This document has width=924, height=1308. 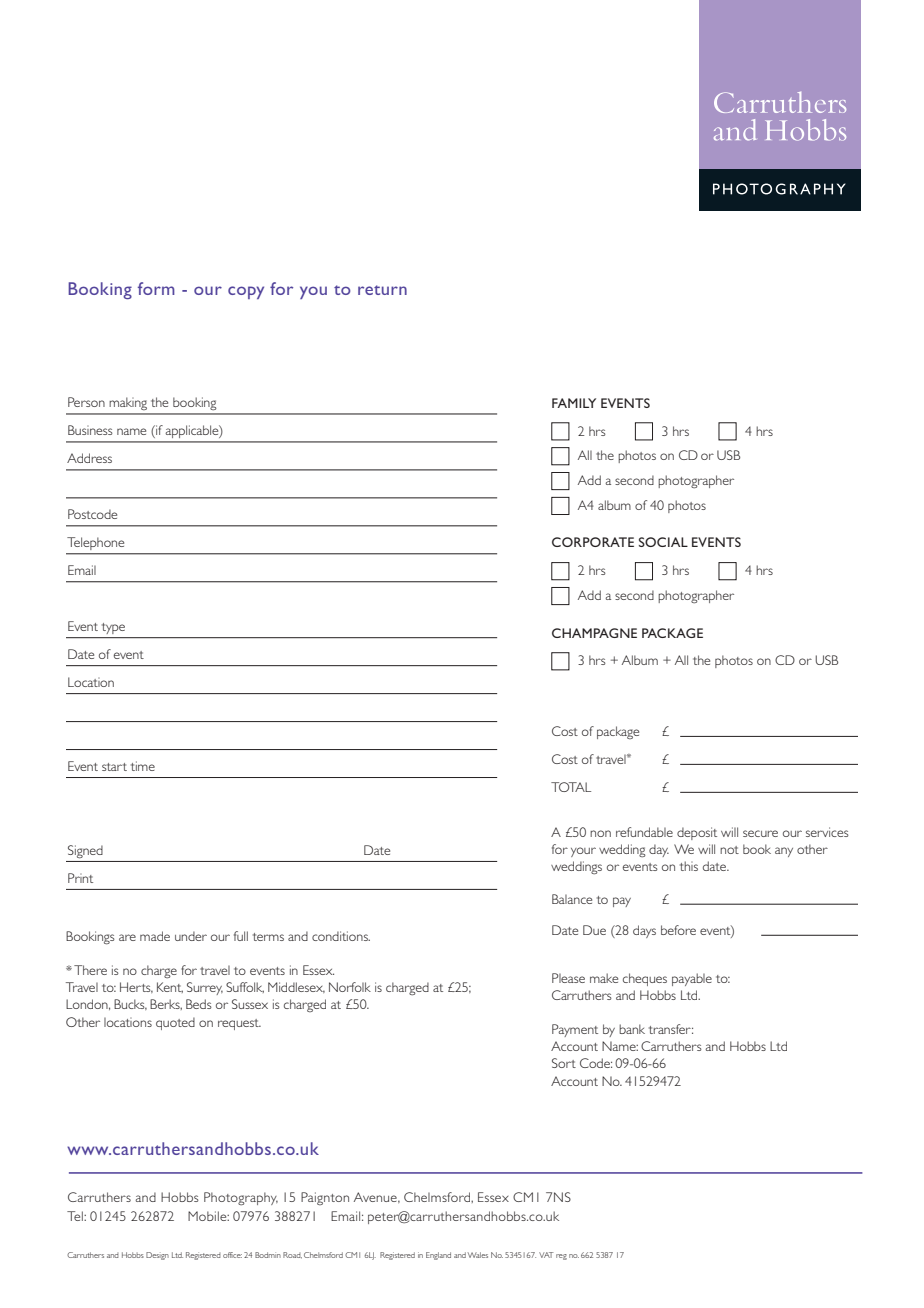 What do you see at coordinates (143, 766) in the document?
I see `time` at bounding box center [143, 766].
